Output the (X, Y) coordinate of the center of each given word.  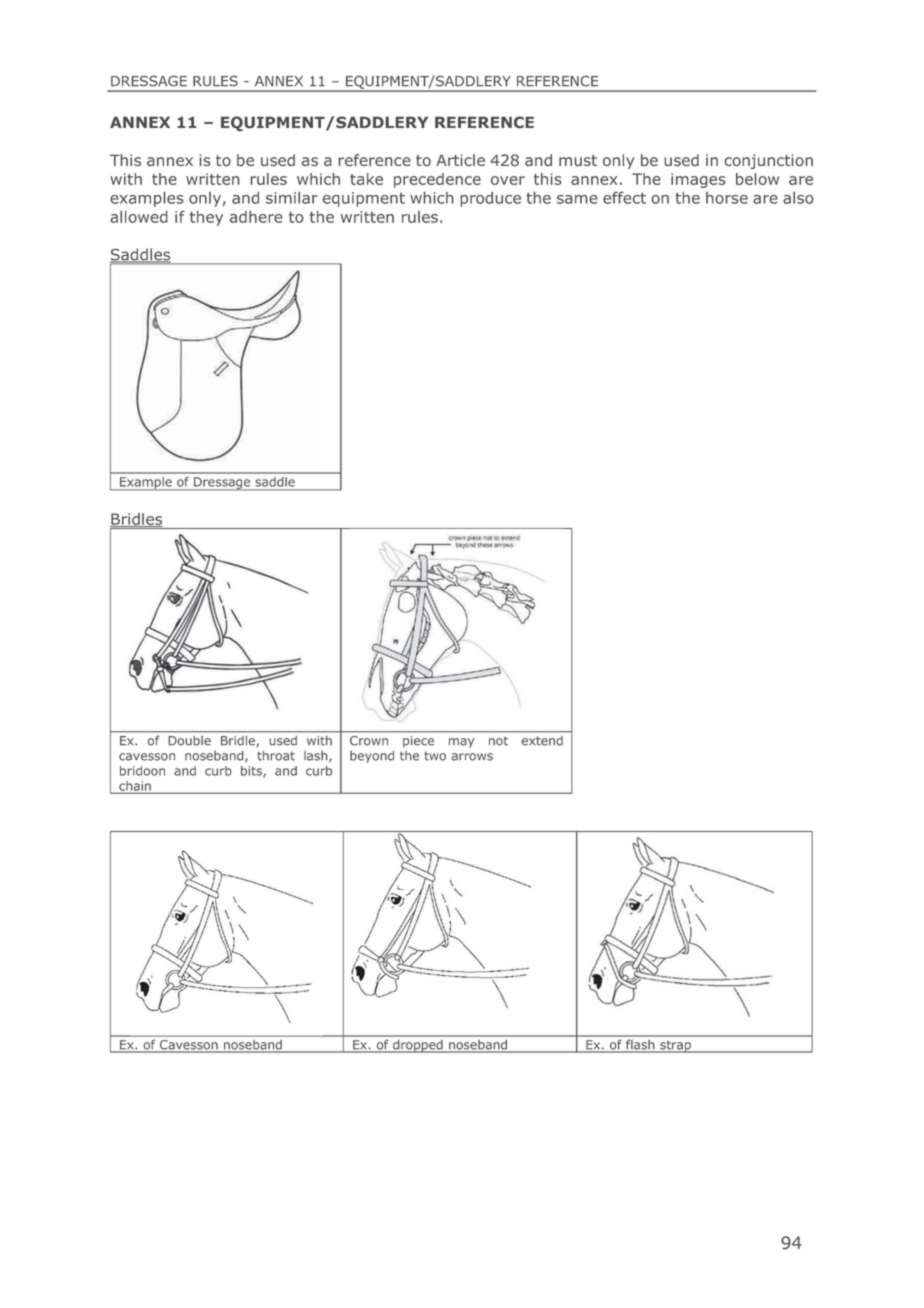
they (206, 218)
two (435, 756)
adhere (256, 217)
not (498, 741)
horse (727, 198)
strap (675, 1046)
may (461, 743)
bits (252, 772)
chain (135, 787)
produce (490, 199)
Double (190, 740)
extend (542, 741)
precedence (437, 180)
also (798, 198)
